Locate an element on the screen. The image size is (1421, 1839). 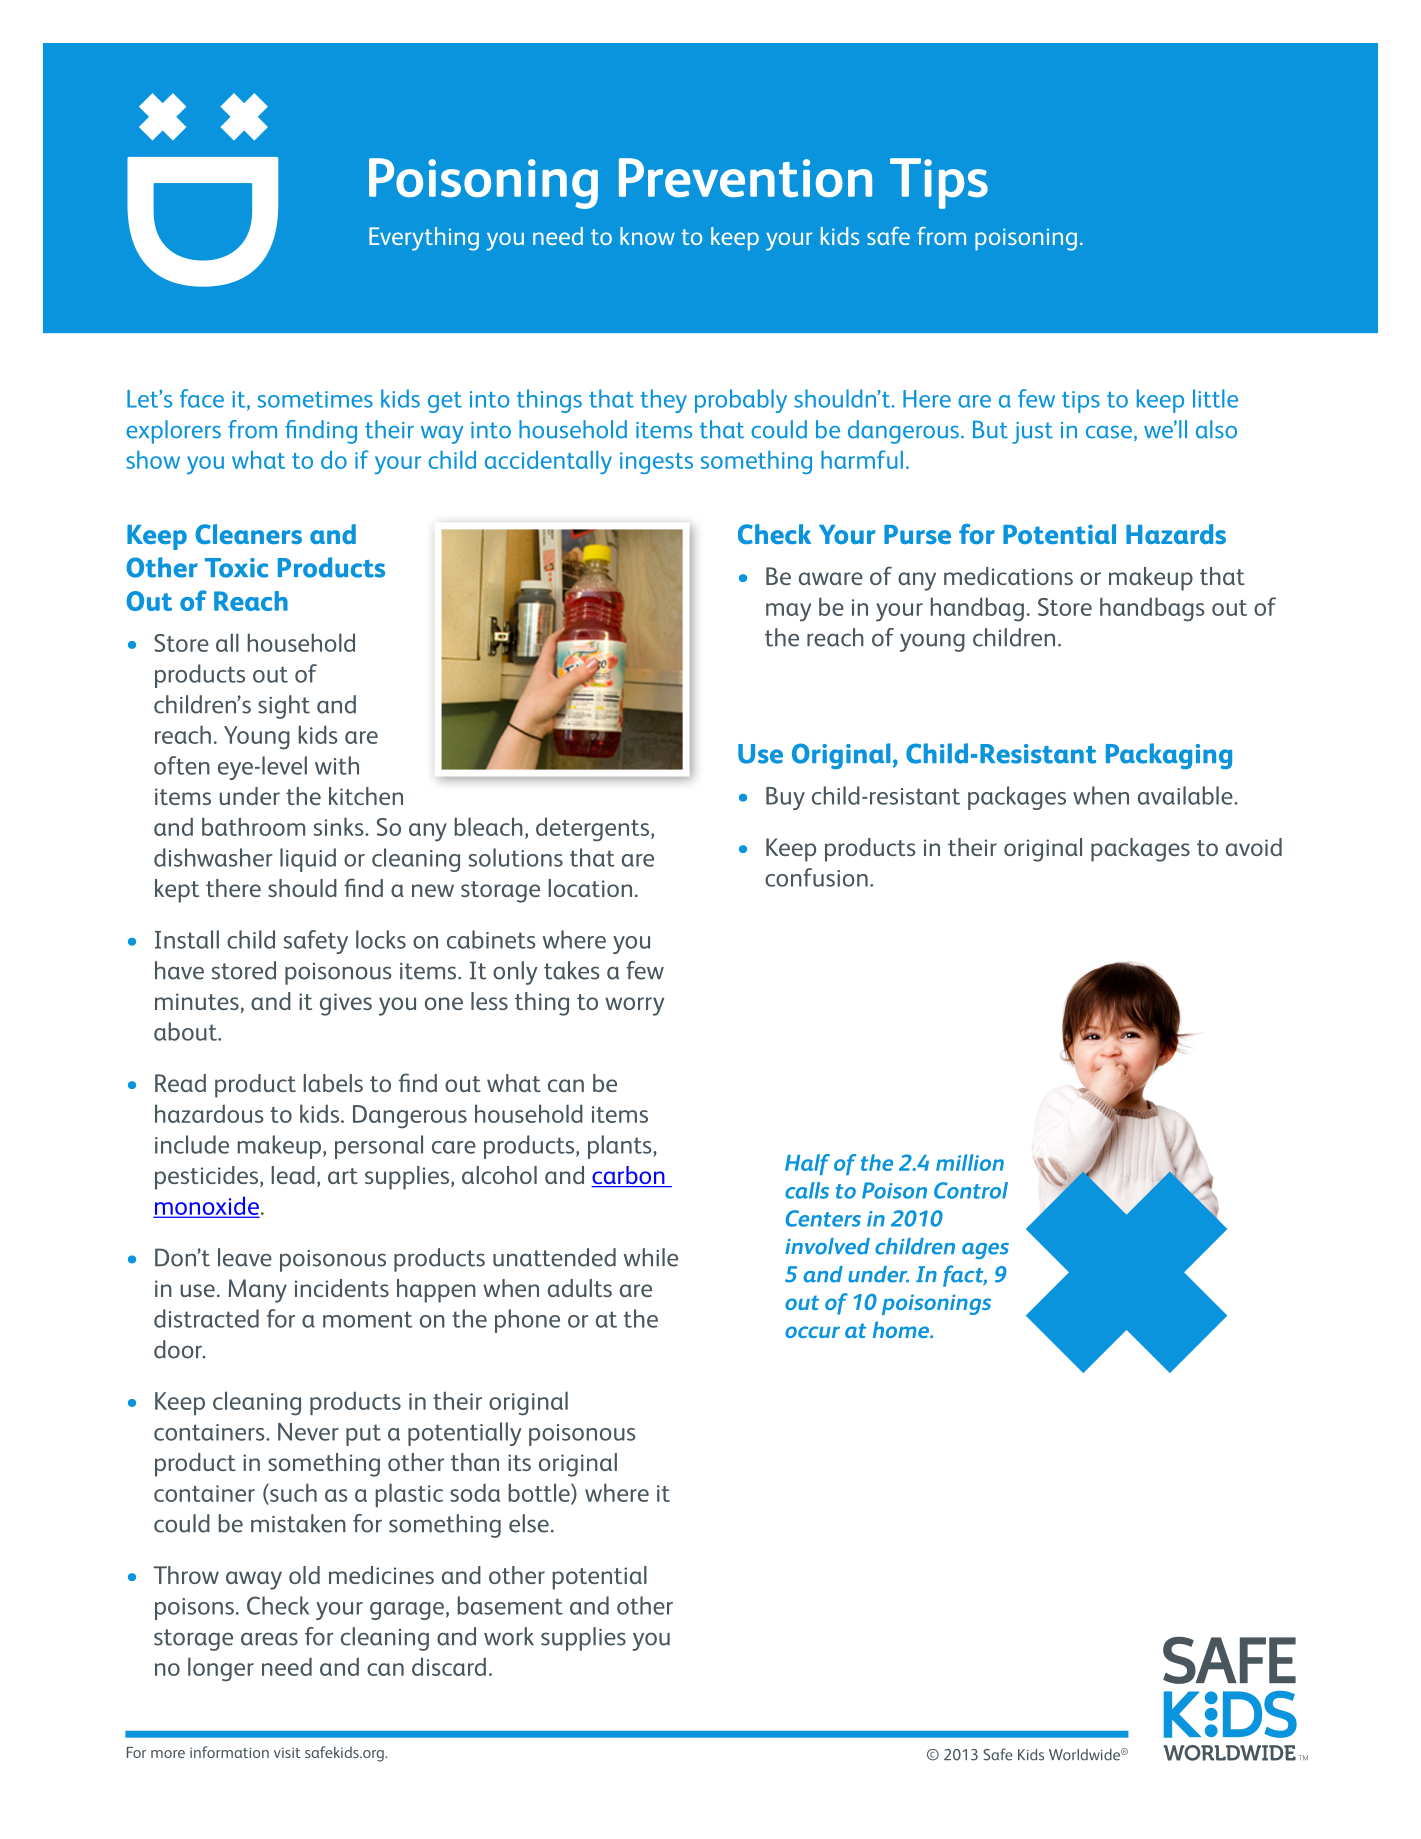
know is located at coordinates (647, 236).
